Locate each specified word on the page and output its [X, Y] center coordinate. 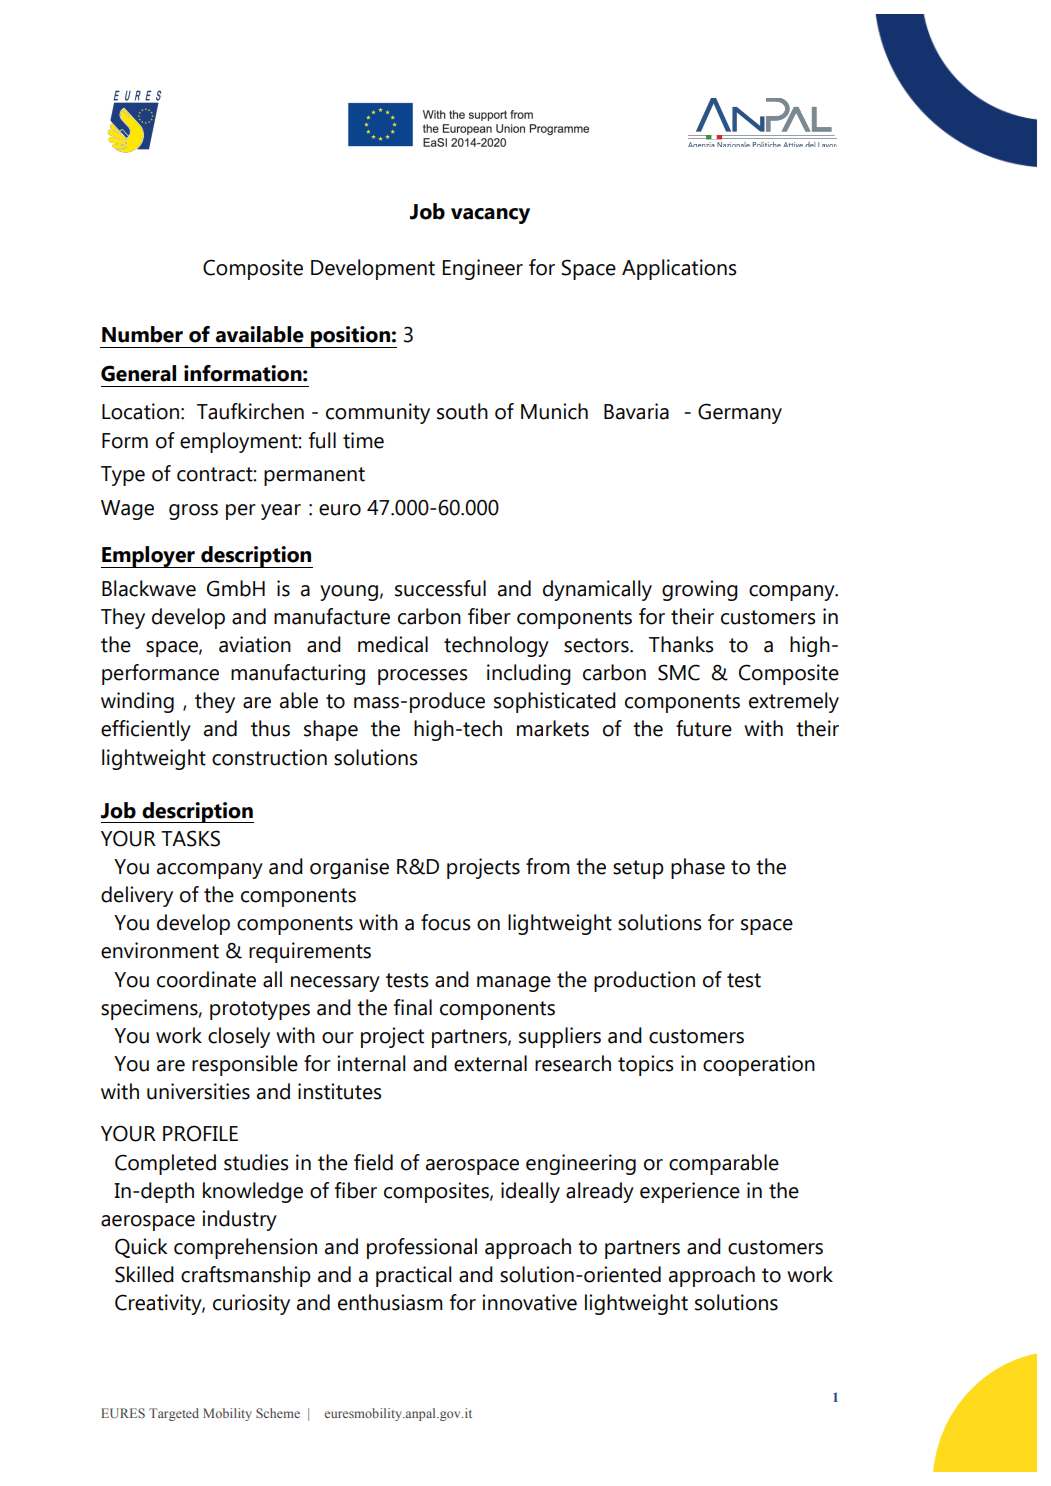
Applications [679, 269]
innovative [529, 1302]
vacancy [490, 216]
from [548, 866]
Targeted [174, 1414]
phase [698, 868]
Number [142, 334]
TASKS [190, 838]
